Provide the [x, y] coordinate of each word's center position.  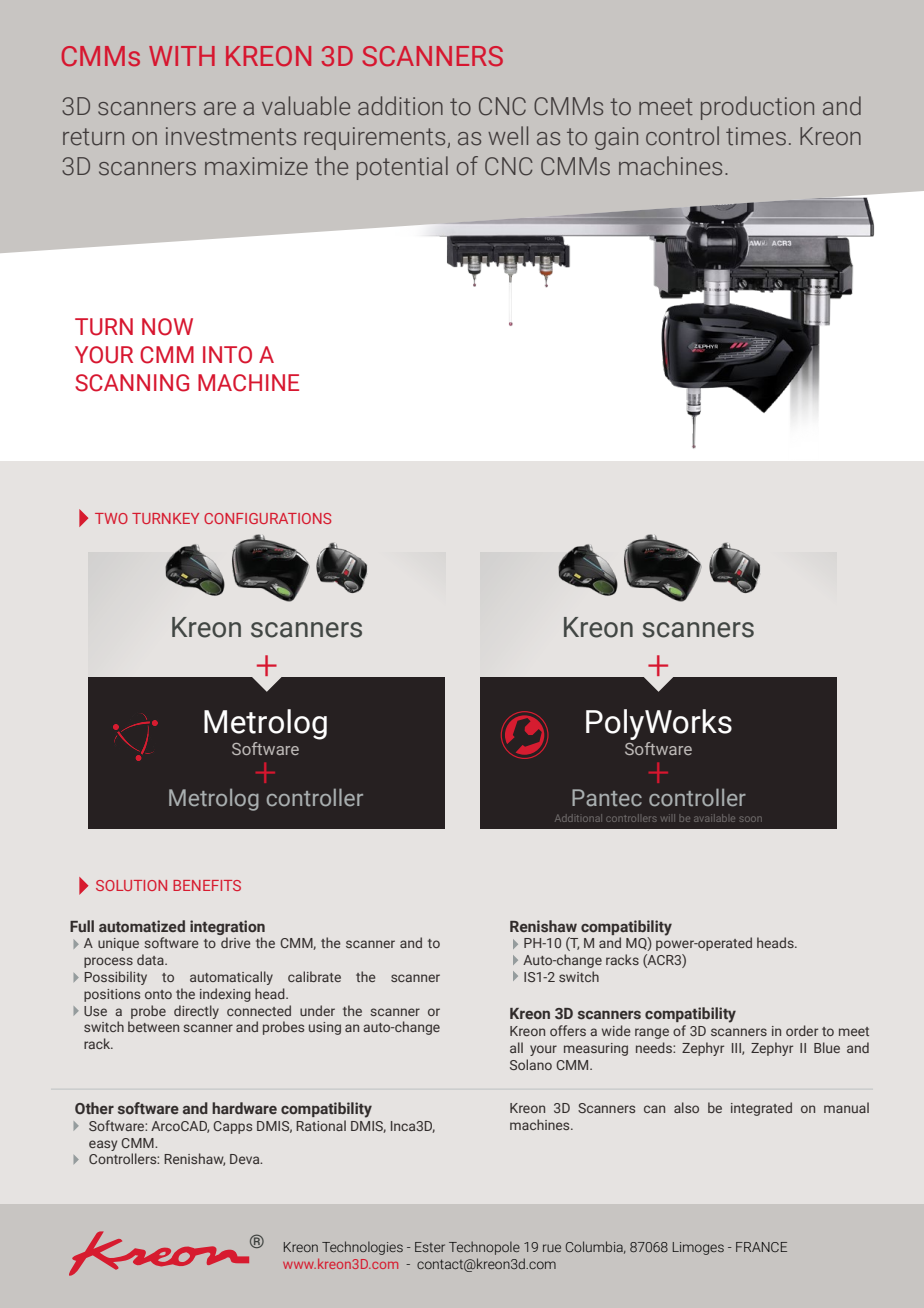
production [757, 108]
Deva [246, 1159]
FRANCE [761, 1247]
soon [751, 819]
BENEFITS [207, 885]
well [508, 136]
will [668, 818]
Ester [430, 1247]
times [756, 136]
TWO [111, 518]
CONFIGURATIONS [267, 518]
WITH [182, 56]
